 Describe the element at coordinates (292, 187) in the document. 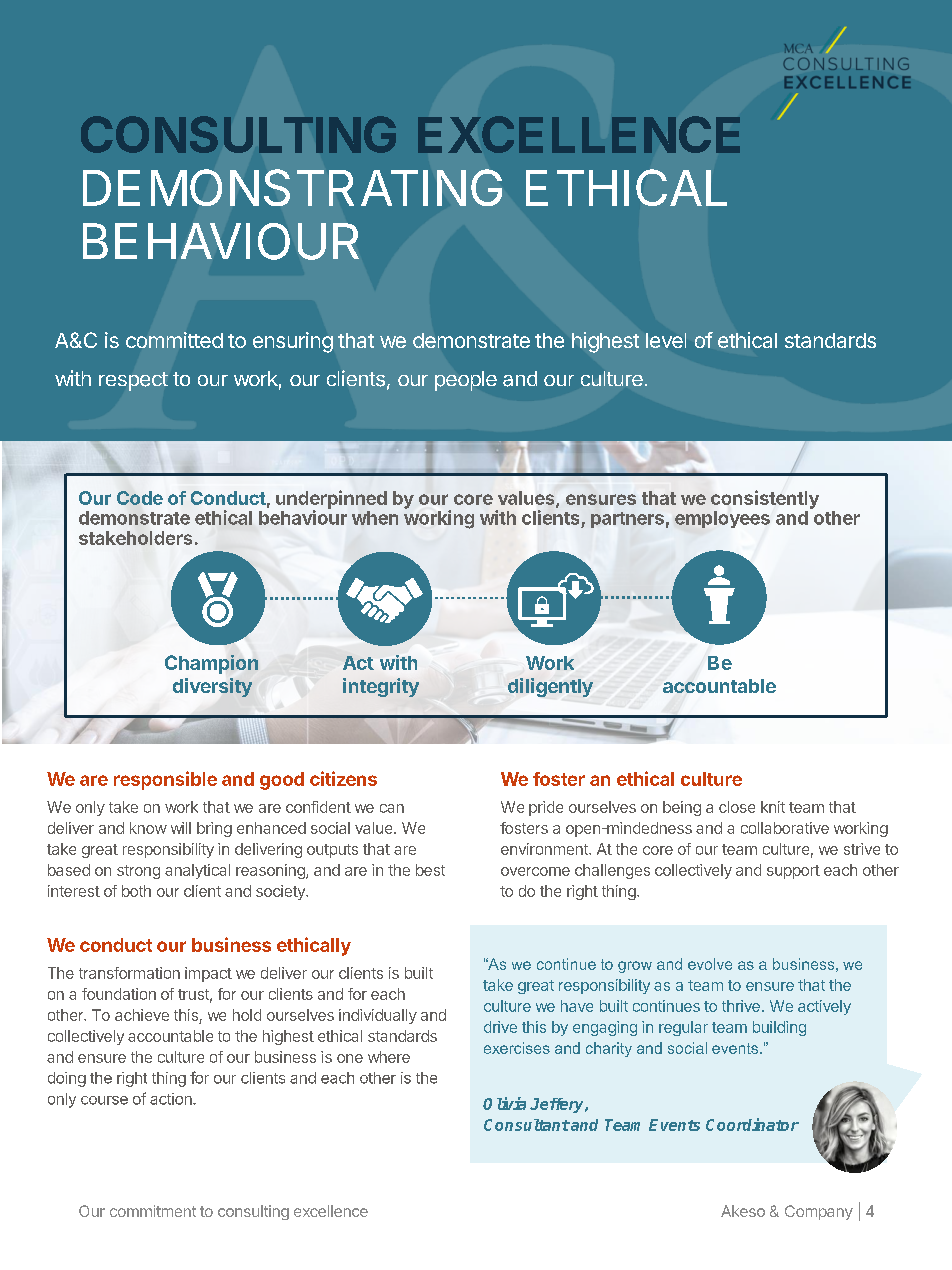

I see `DEMONSTRATING` at that location.
